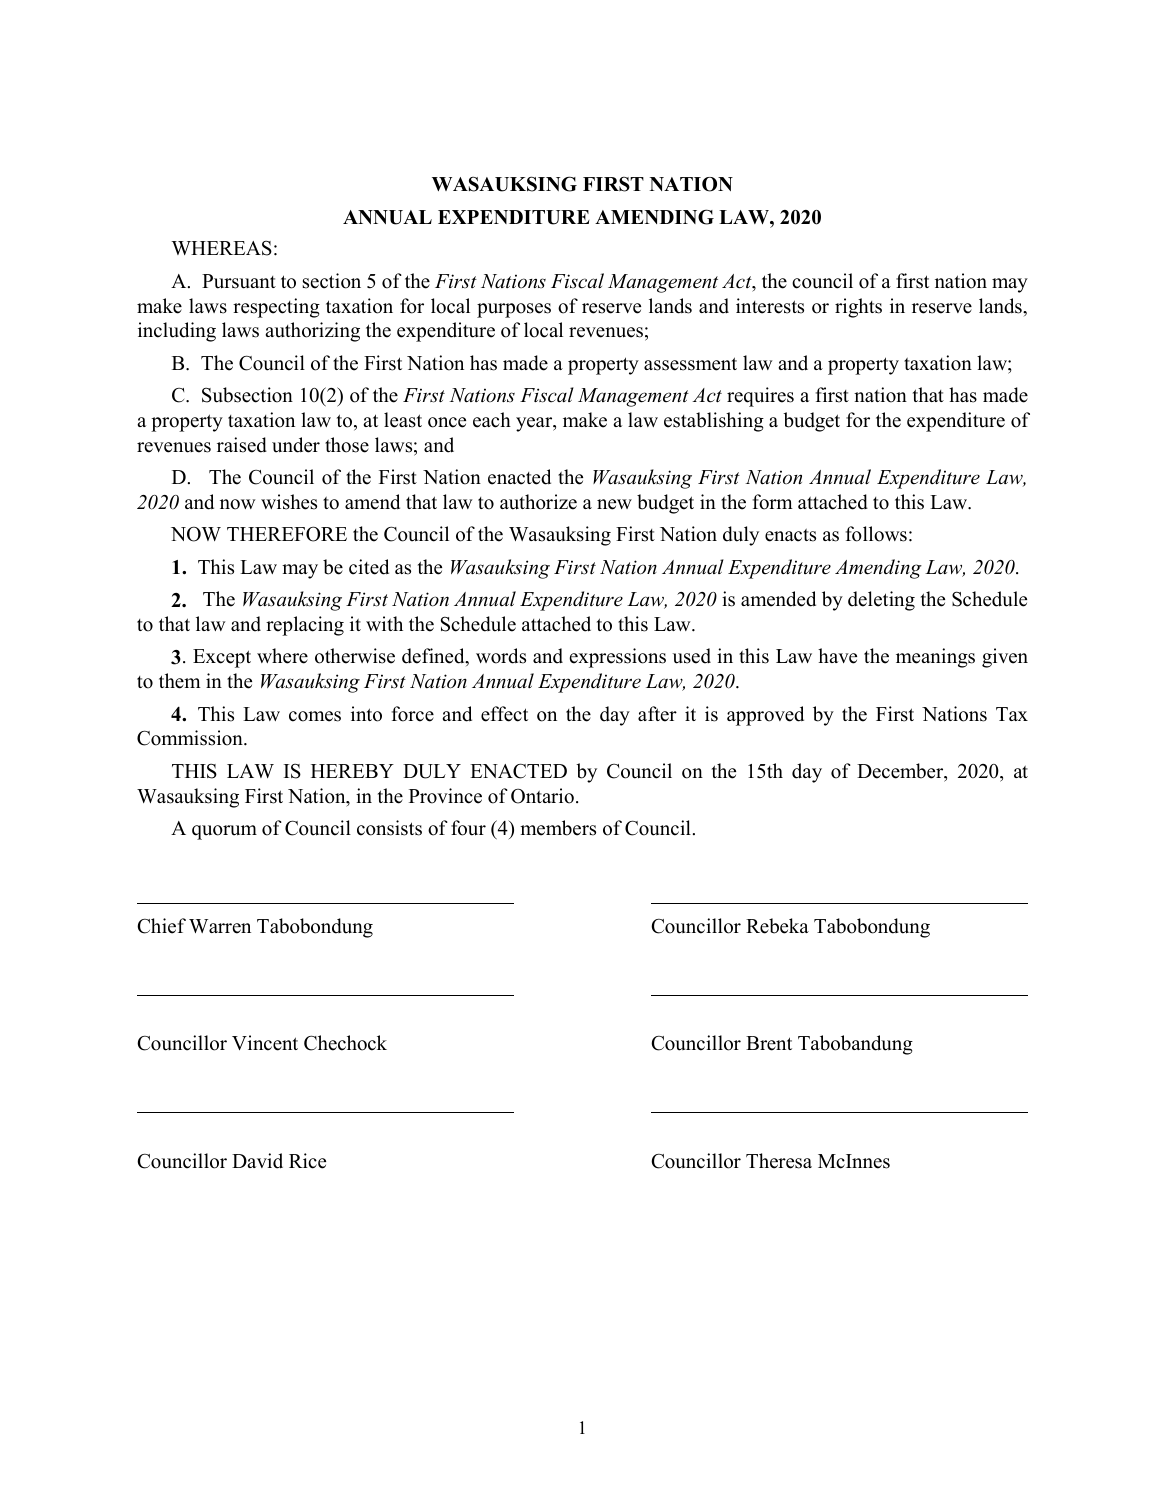 The image size is (1165, 1508). I want to click on members, so click(558, 828).
